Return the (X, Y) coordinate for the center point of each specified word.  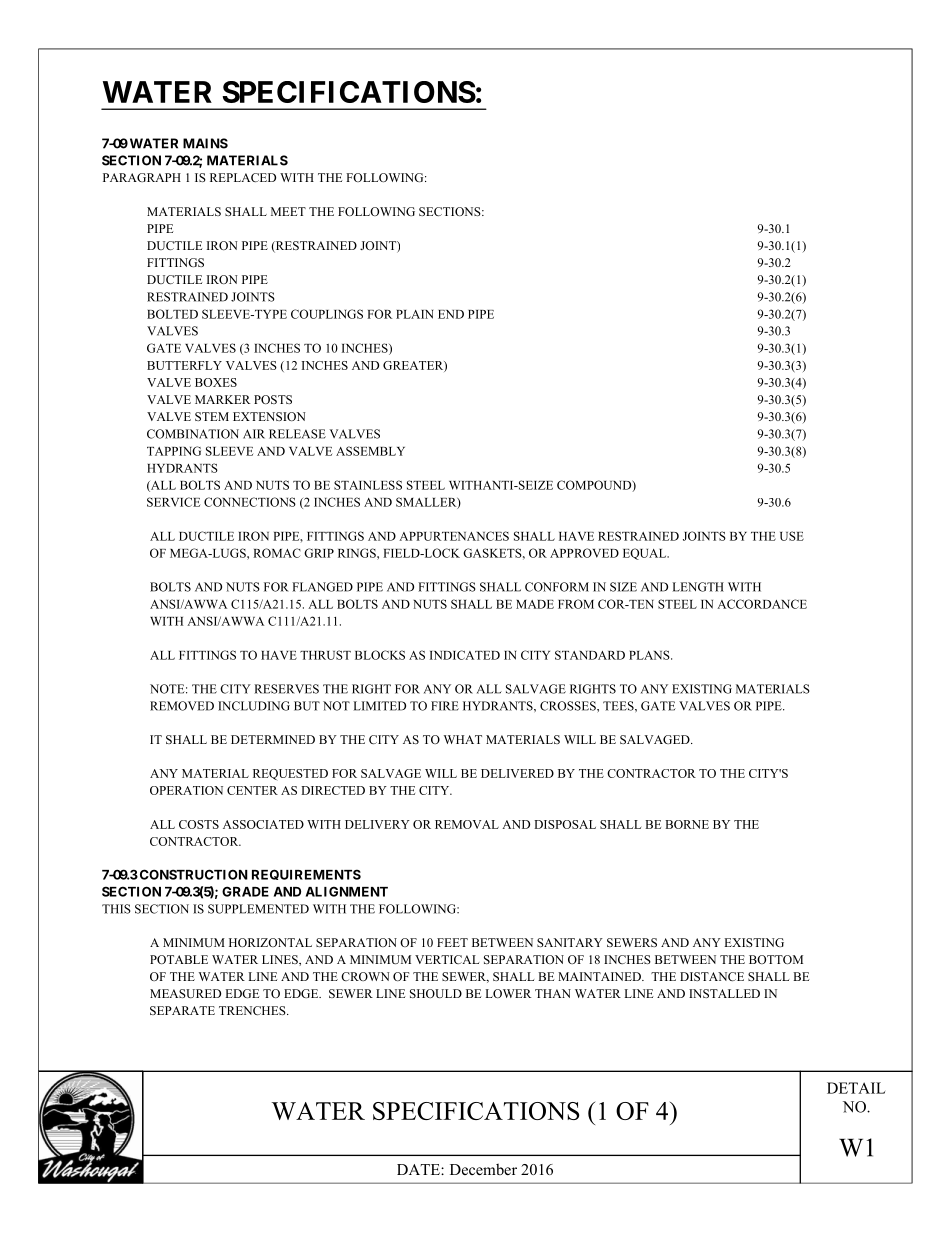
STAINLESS (368, 485)
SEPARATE (182, 1010)
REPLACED (243, 177)
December (483, 1169)
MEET (288, 211)
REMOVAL (467, 824)
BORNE (687, 824)
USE (792, 536)
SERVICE (173, 502)
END (451, 314)
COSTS (199, 824)
